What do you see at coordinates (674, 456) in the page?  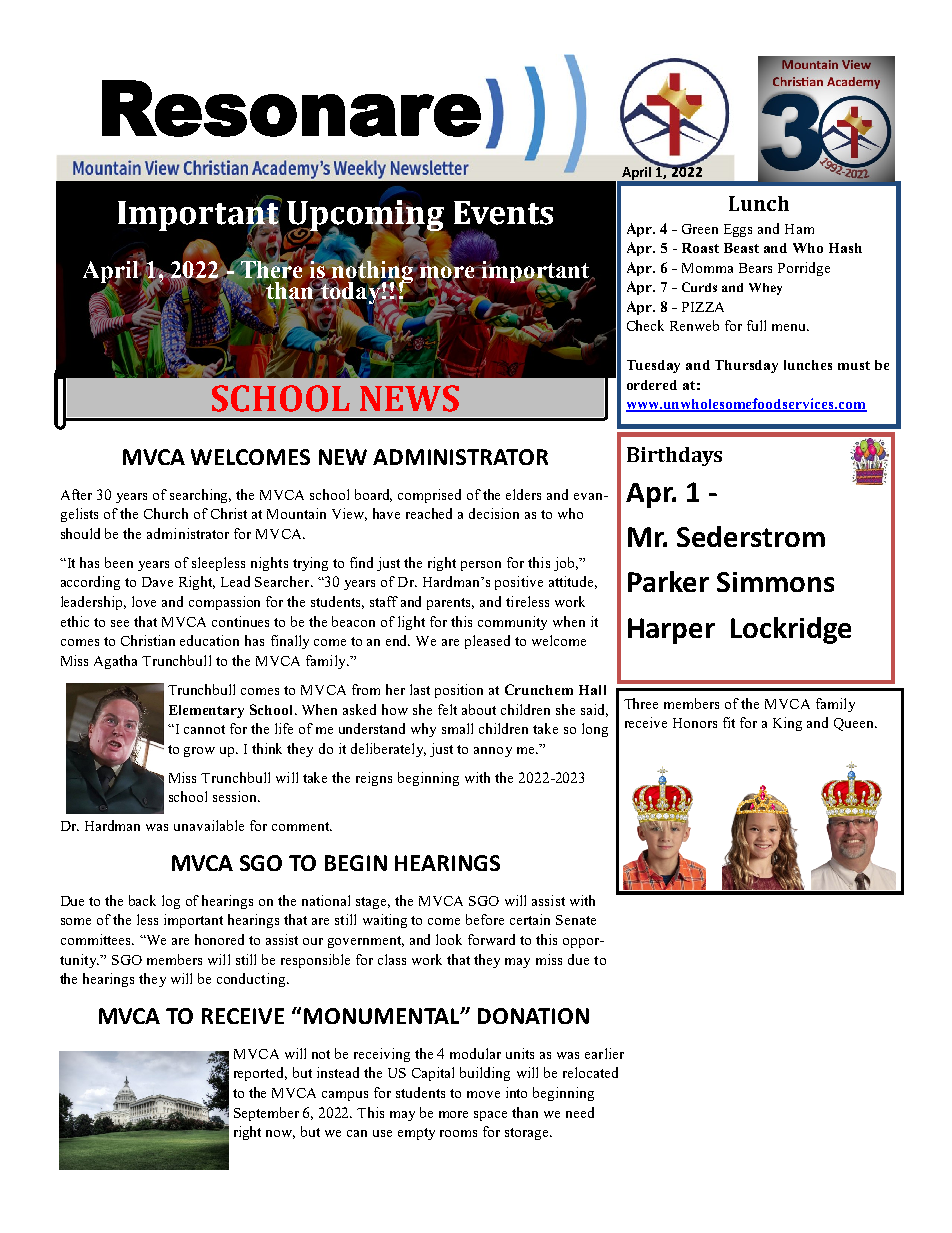 I see `Birthdays` at bounding box center [674, 456].
